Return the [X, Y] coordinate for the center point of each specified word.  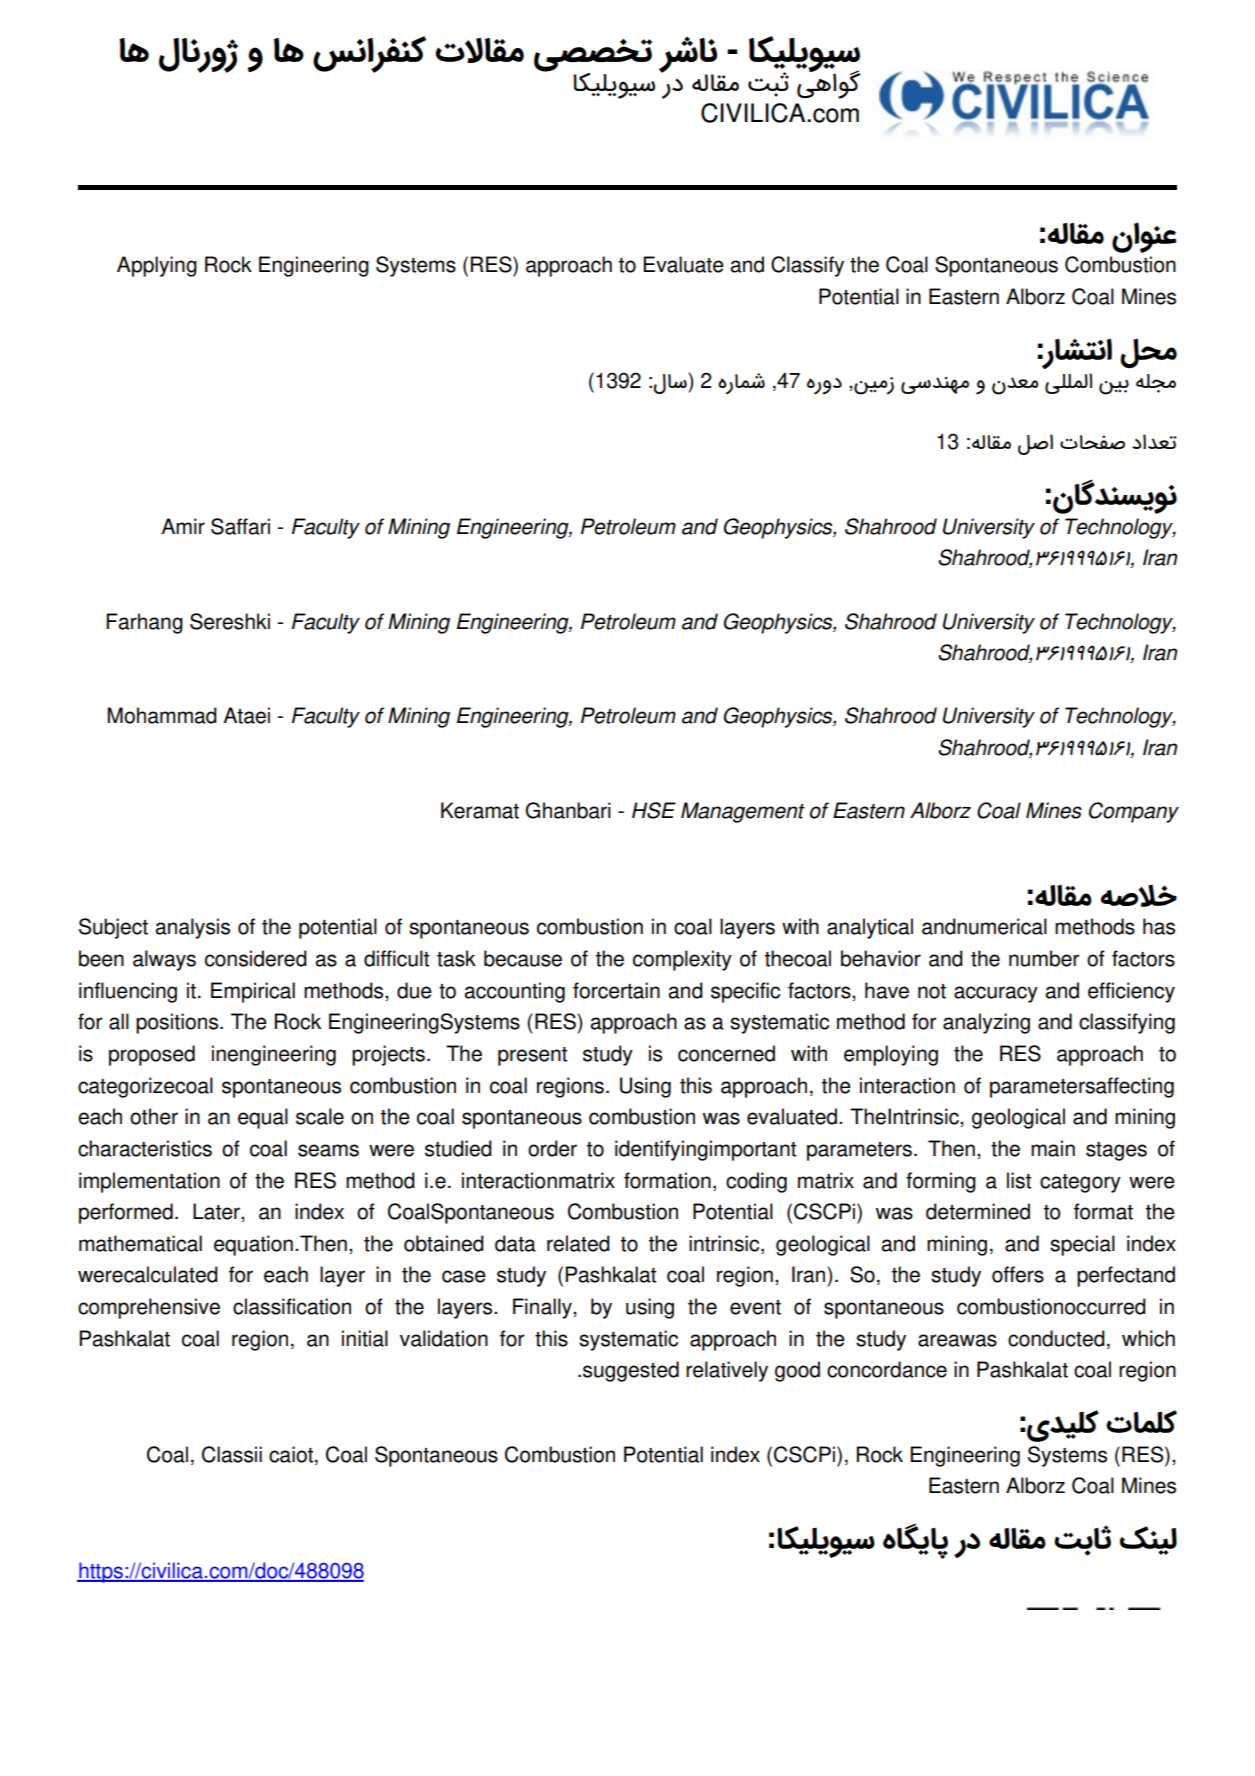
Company [1134, 812]
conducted [1056, 1338]
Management [743, 812]
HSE [654, 810]
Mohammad [162, 715]
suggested [631, 1371]
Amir [183, 526]
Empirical [253, 992]
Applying [157, 266]
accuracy [996, 994]
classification [292, 1306]
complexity [682, 960]
